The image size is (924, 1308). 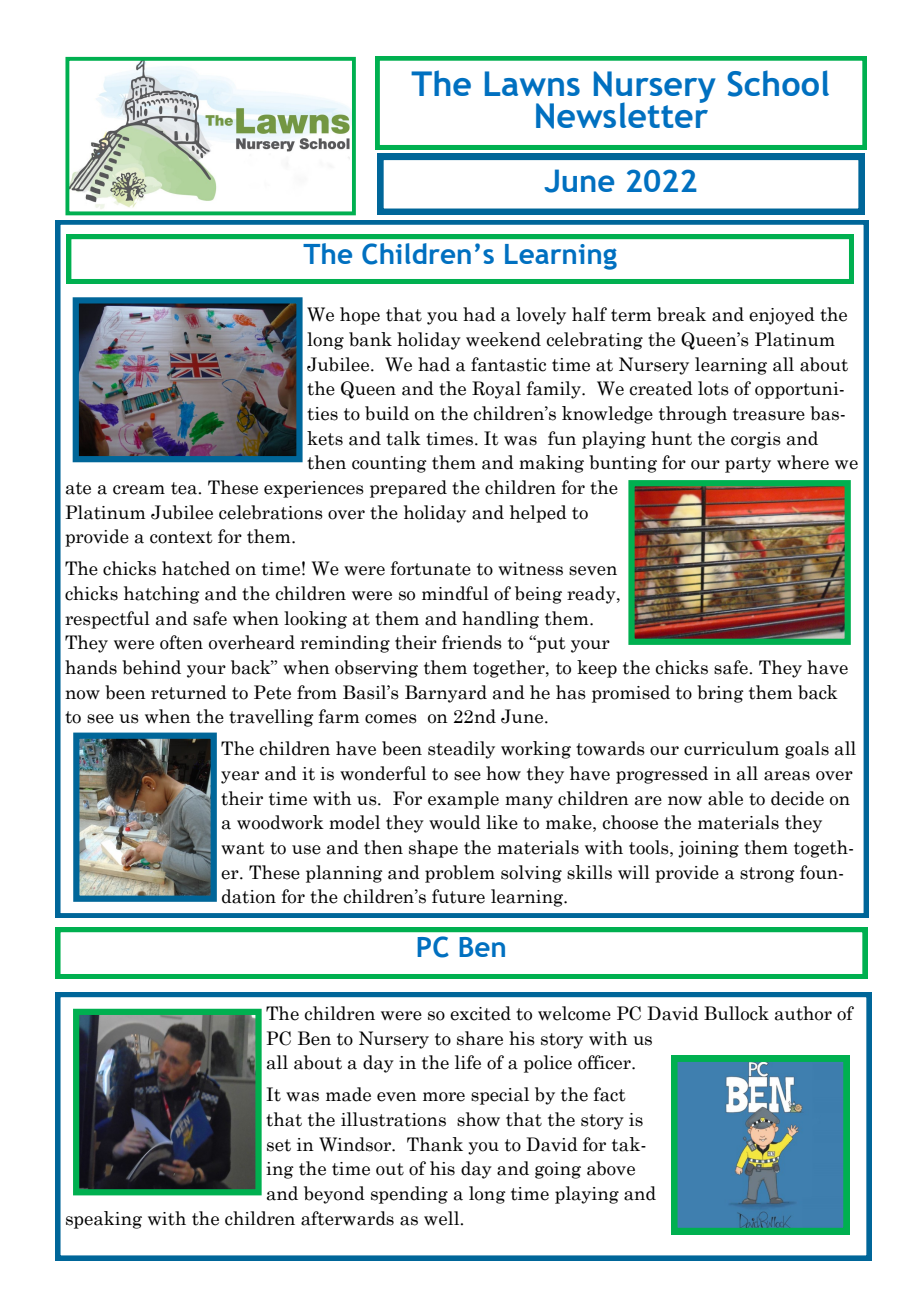 I want to click on speaking, so click(x=104, y=1220).
